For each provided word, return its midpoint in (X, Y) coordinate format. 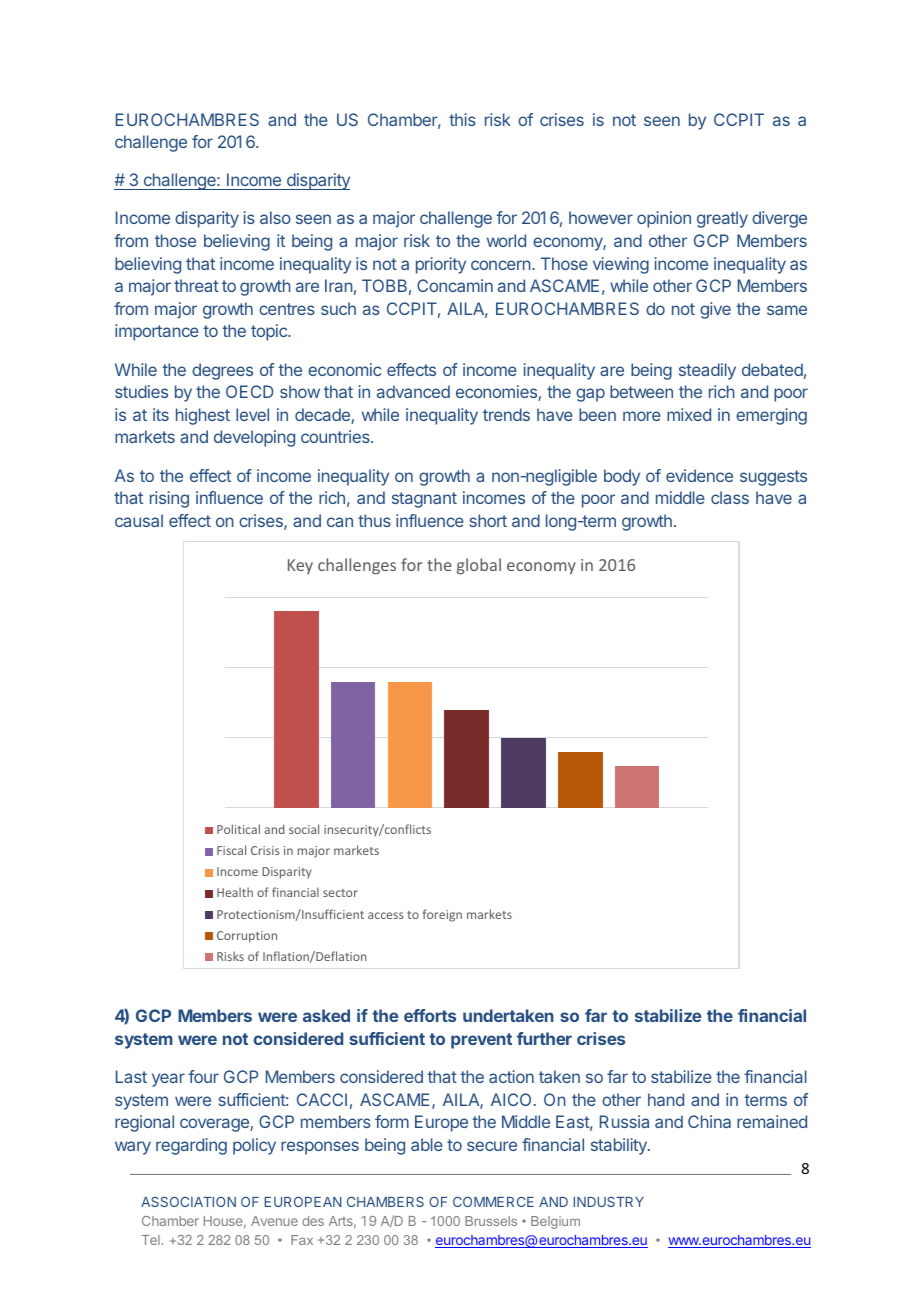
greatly (722, 219)
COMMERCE (493, 1202)
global (479, 566)
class (730, 497)
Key (300, 566)
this (462, 119)
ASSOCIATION (188, 1202)
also (275, 217)
